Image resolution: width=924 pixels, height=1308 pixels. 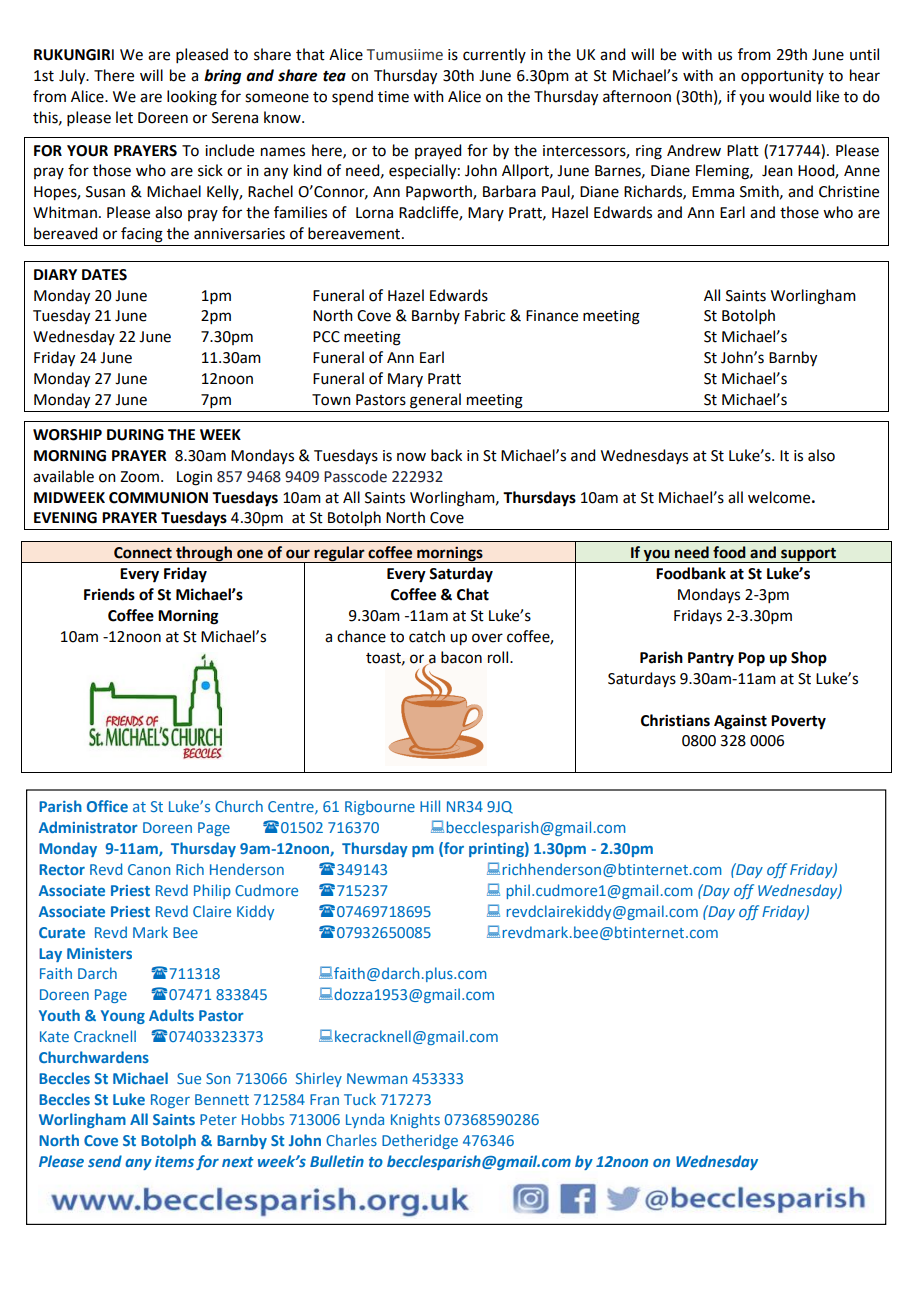 What do you see at coordinates (192, 98) in the image?
I see `looking` at bounding box center [192, 98].
